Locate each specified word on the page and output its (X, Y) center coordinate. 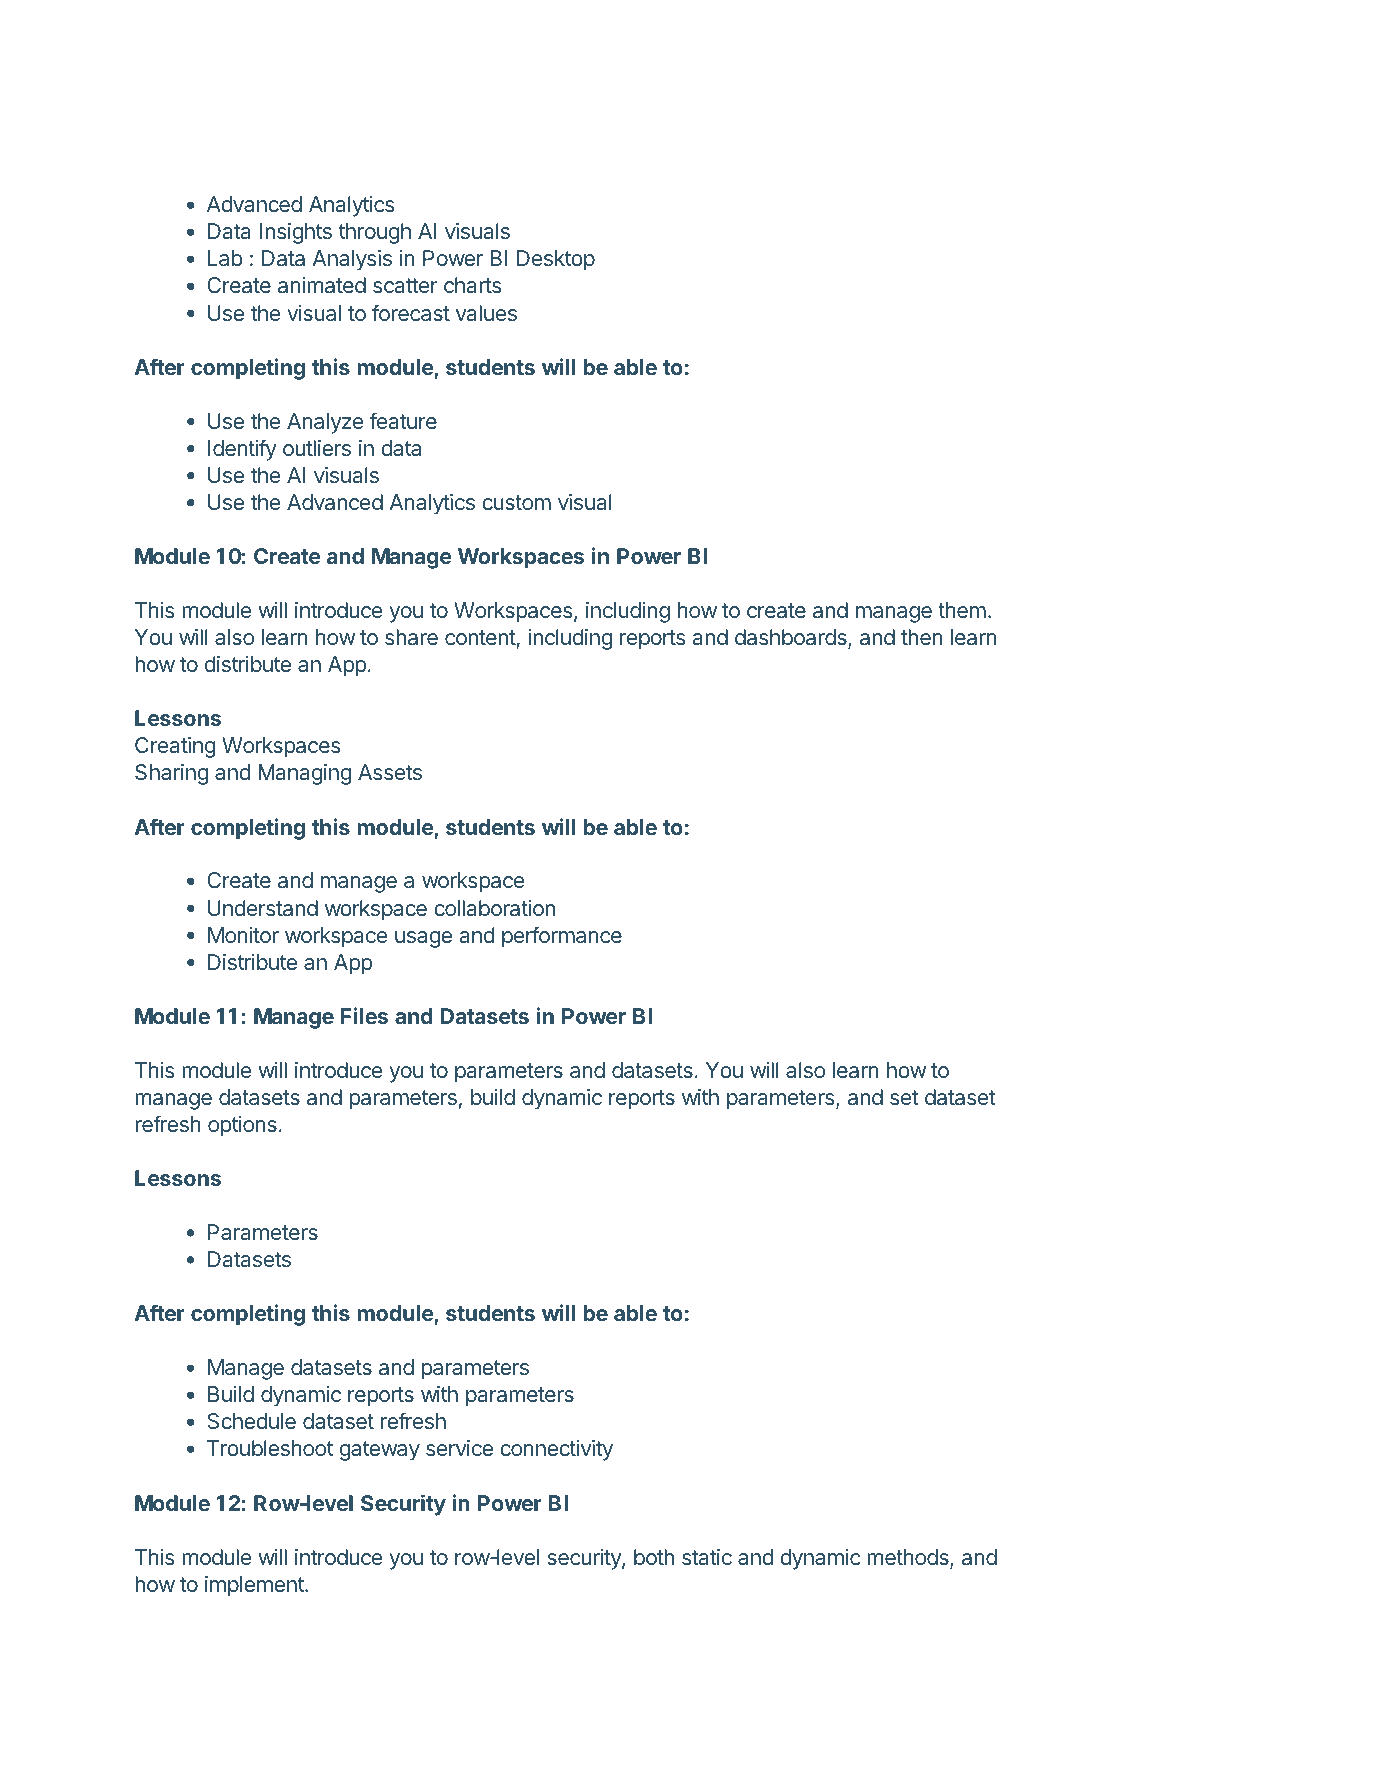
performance (562, 937)
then (922, 637)
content (480, 637)
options (242, 1126)
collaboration (494, 908)
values (486, 313)
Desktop (556, 260)
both (654, 1557)
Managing (304, 774)
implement (255, 1586)
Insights (295, 233)
